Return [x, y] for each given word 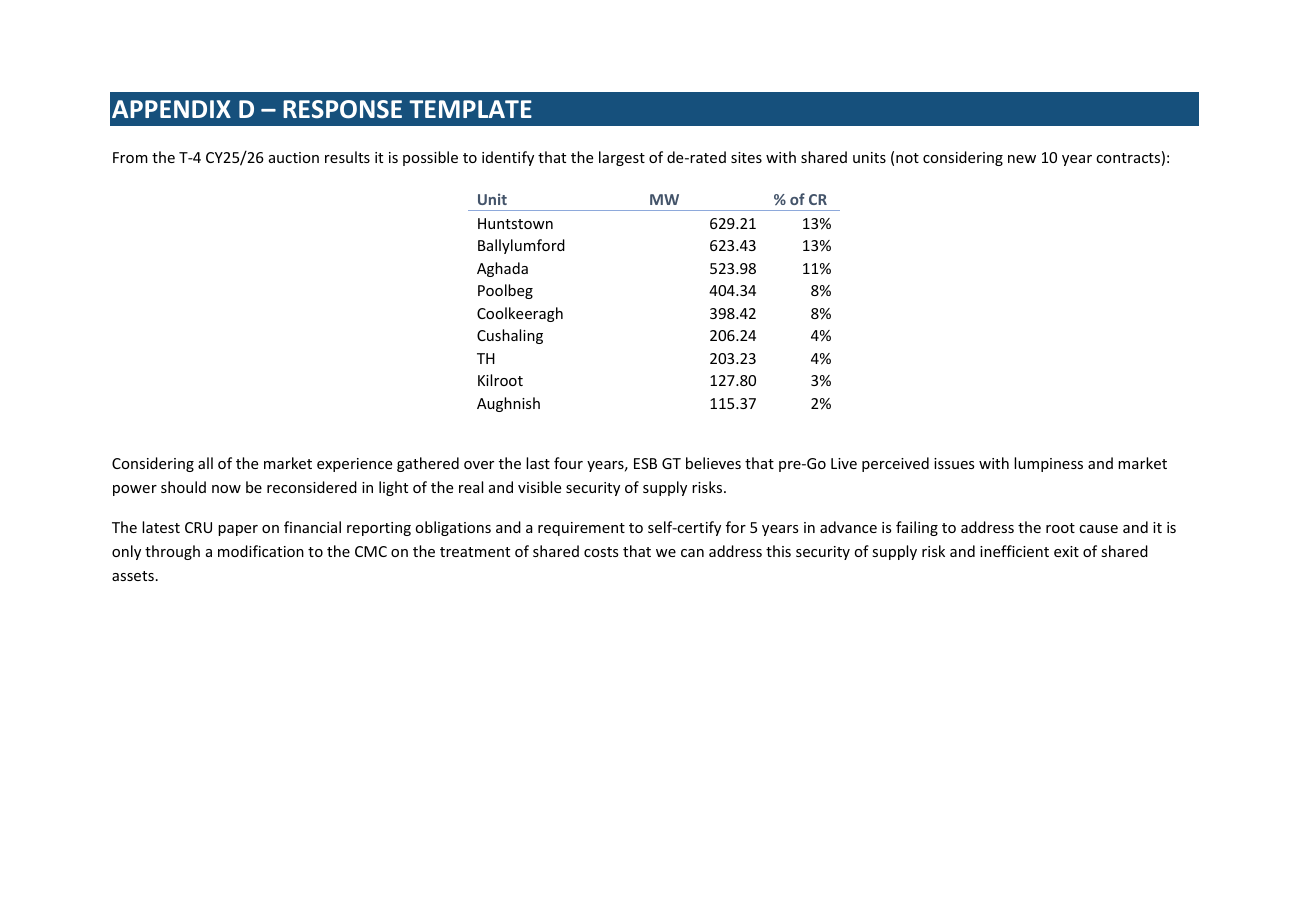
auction [294, 157]
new [1022, 159]
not [907, 158]
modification [261, 551]
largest [622, 158]
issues [954, 463]
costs [601, 552]
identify [508, 158]
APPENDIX [171, 109]
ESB [645, 463]
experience [354, 465]
